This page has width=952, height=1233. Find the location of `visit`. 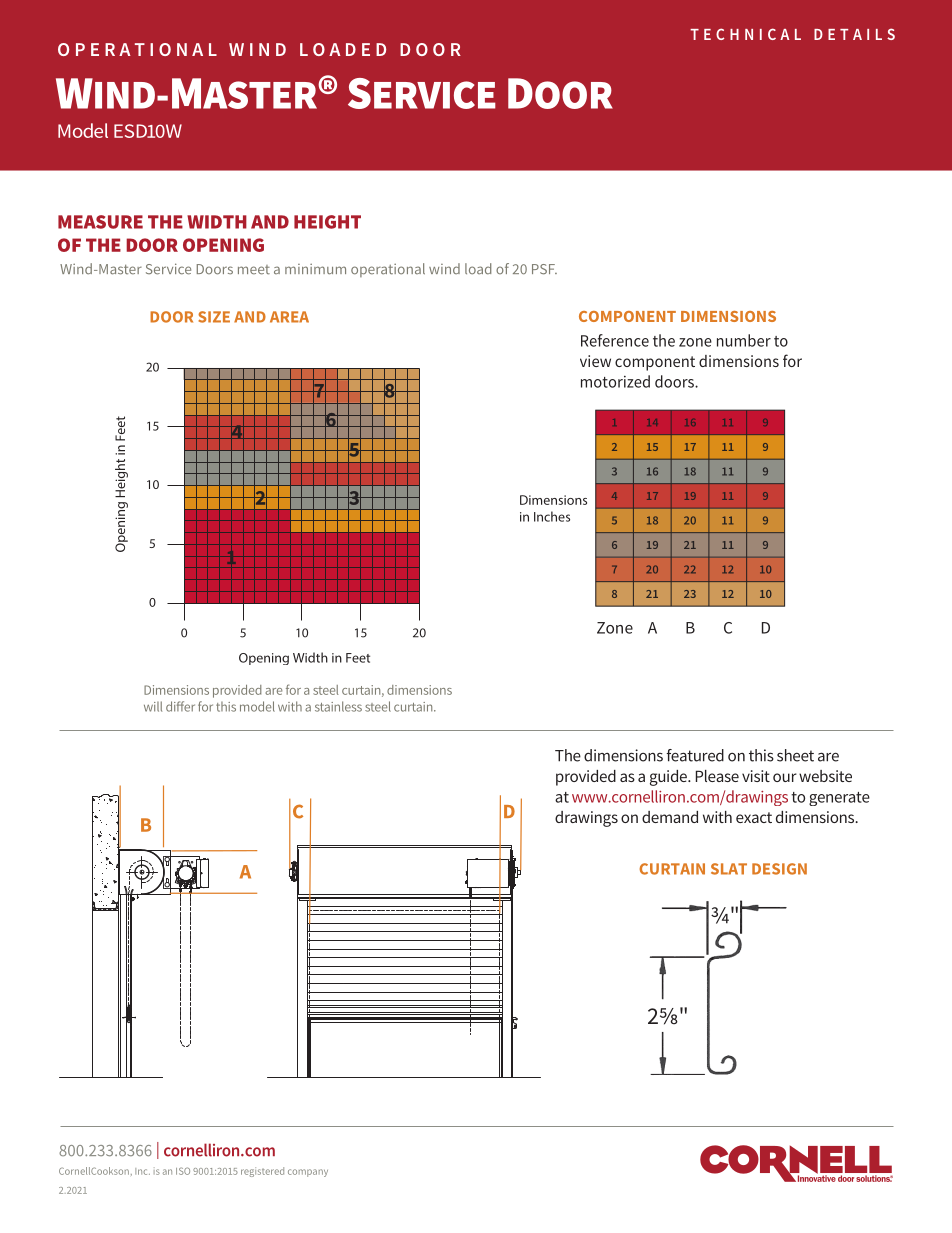

visit is located at coordinates (756, 776).
